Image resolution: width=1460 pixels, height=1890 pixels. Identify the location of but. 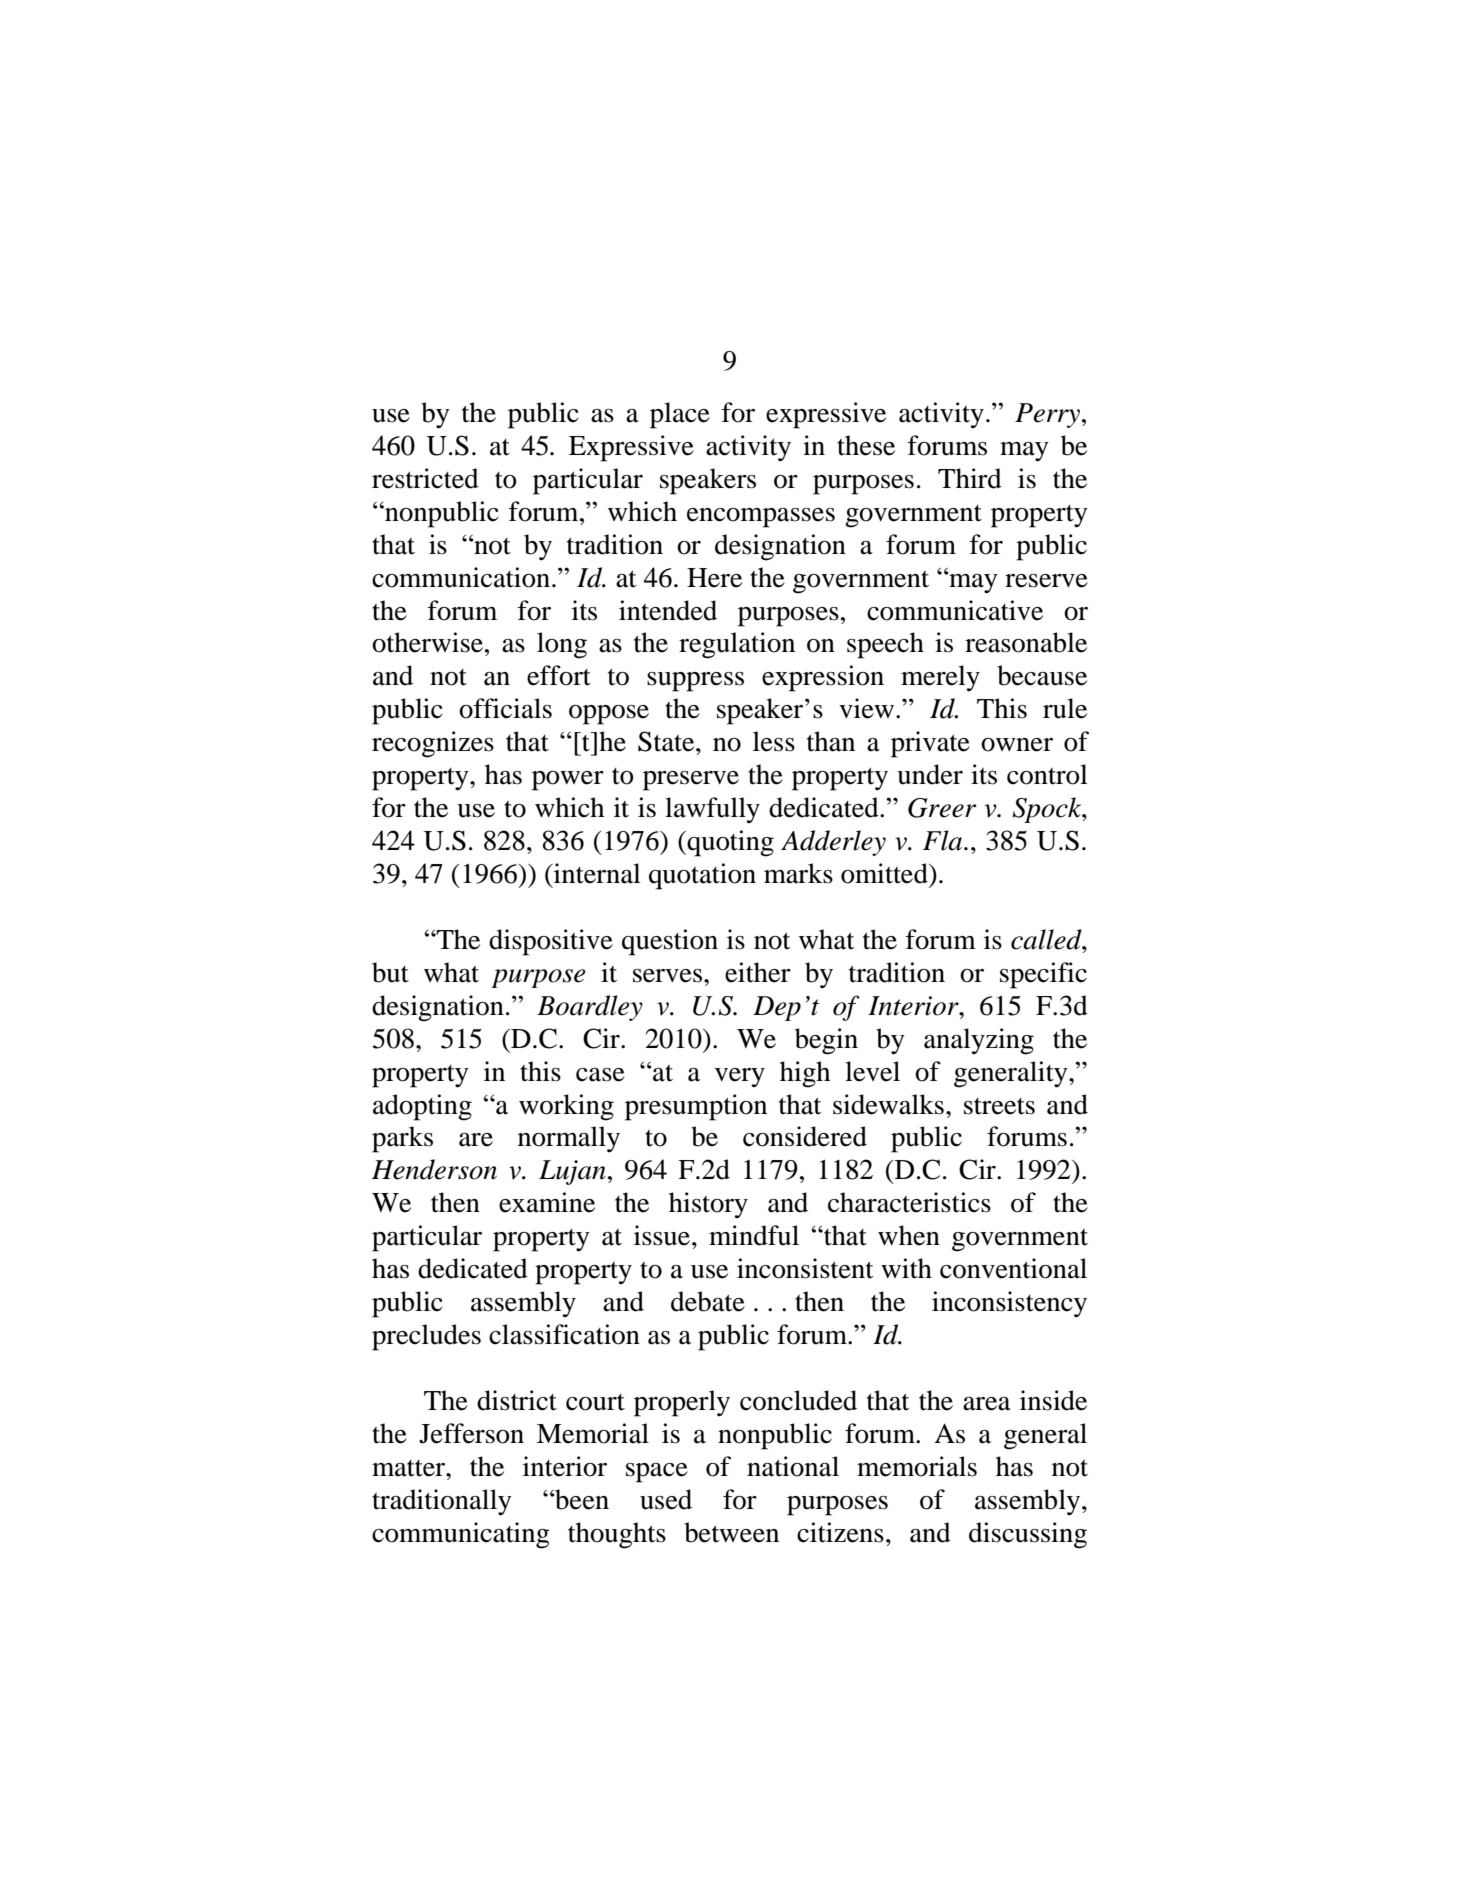
(390, 972).
